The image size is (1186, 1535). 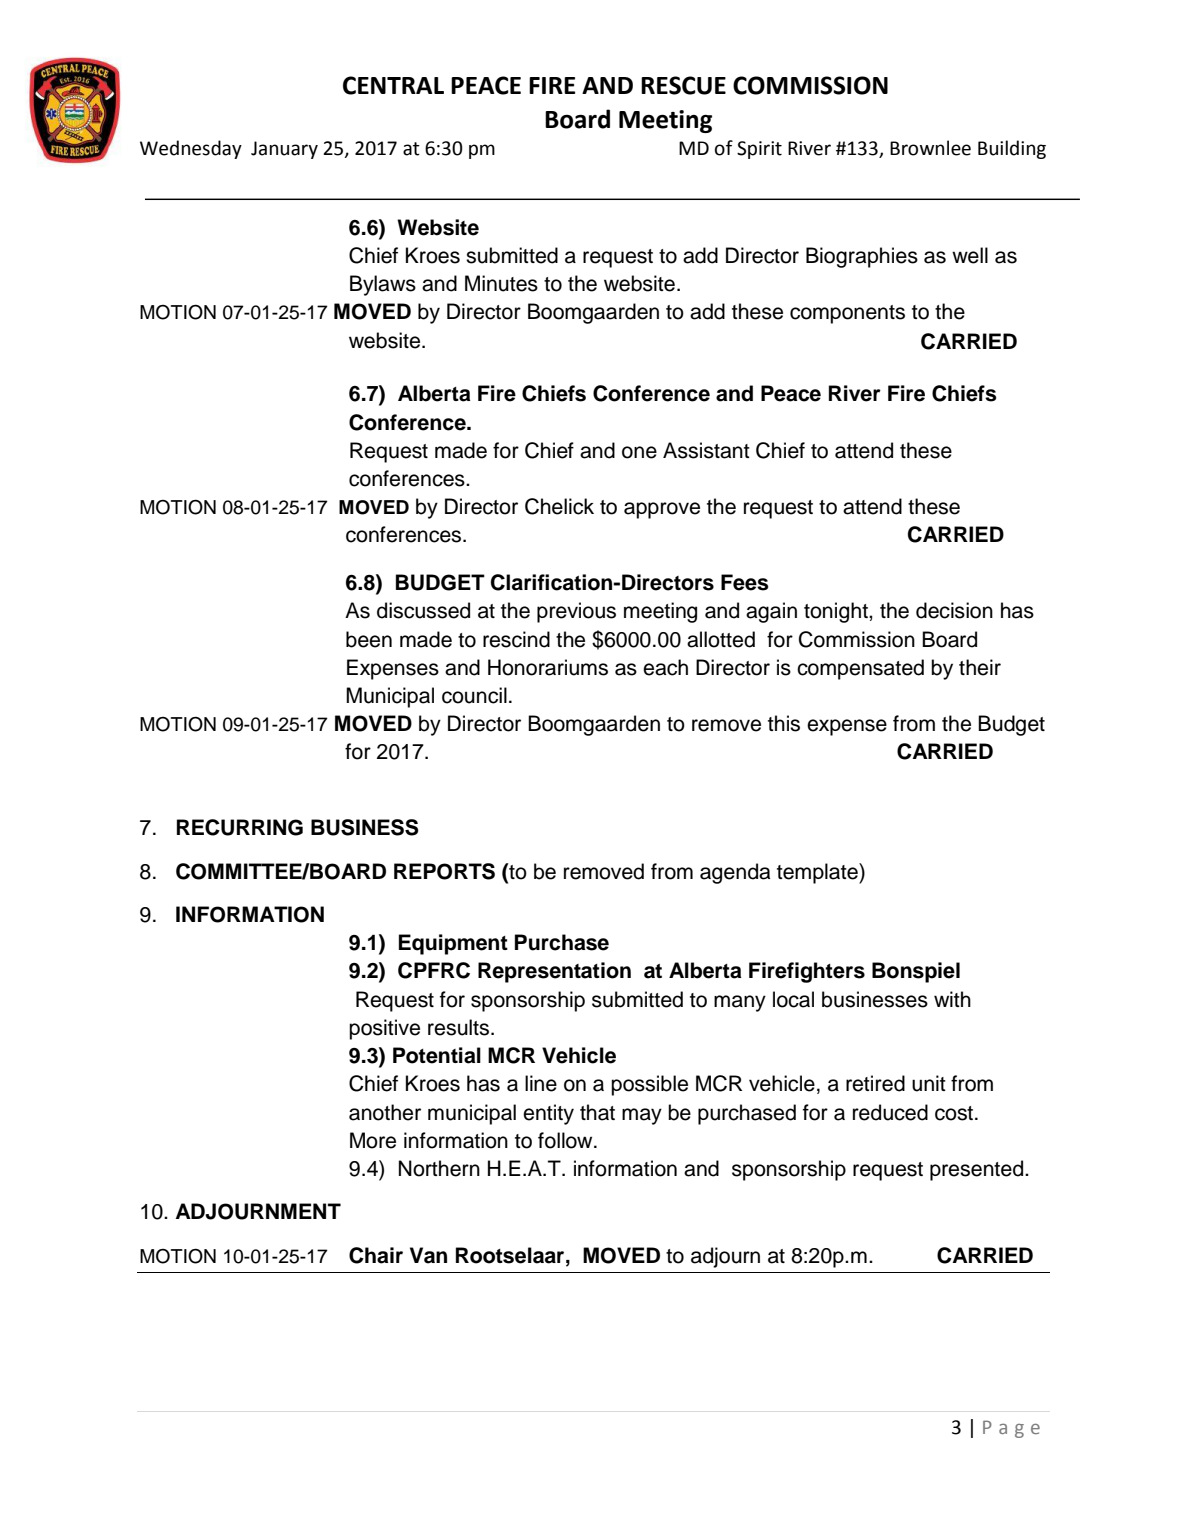 I want to click on Chair, so click(x=376, y=1255).
